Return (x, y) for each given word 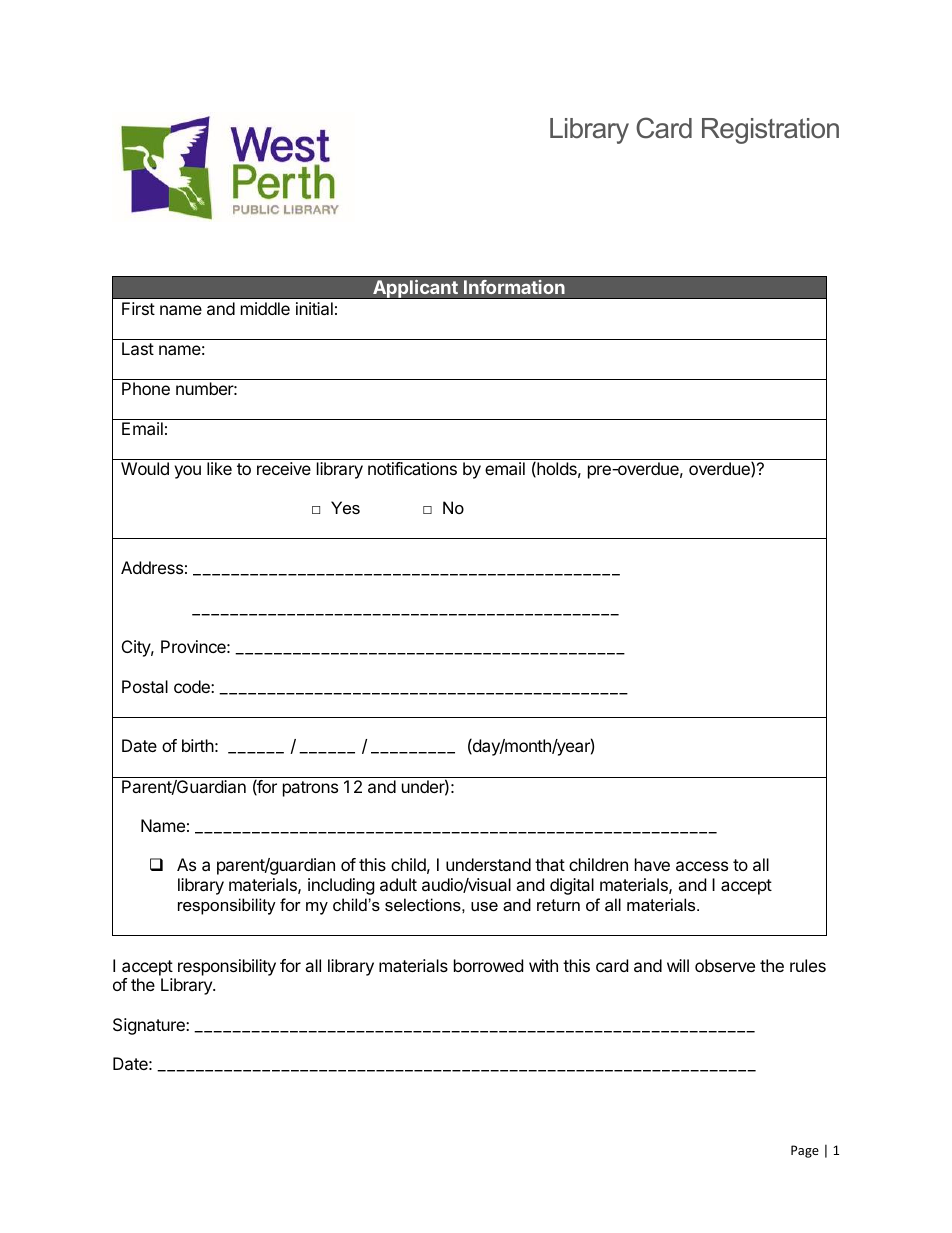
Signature (150, 1026)
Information (514, 287)
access (702, 866)
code (193, 686)
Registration (770, 131)
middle (265, 308)
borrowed (488, 965)
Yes (345, 507)
